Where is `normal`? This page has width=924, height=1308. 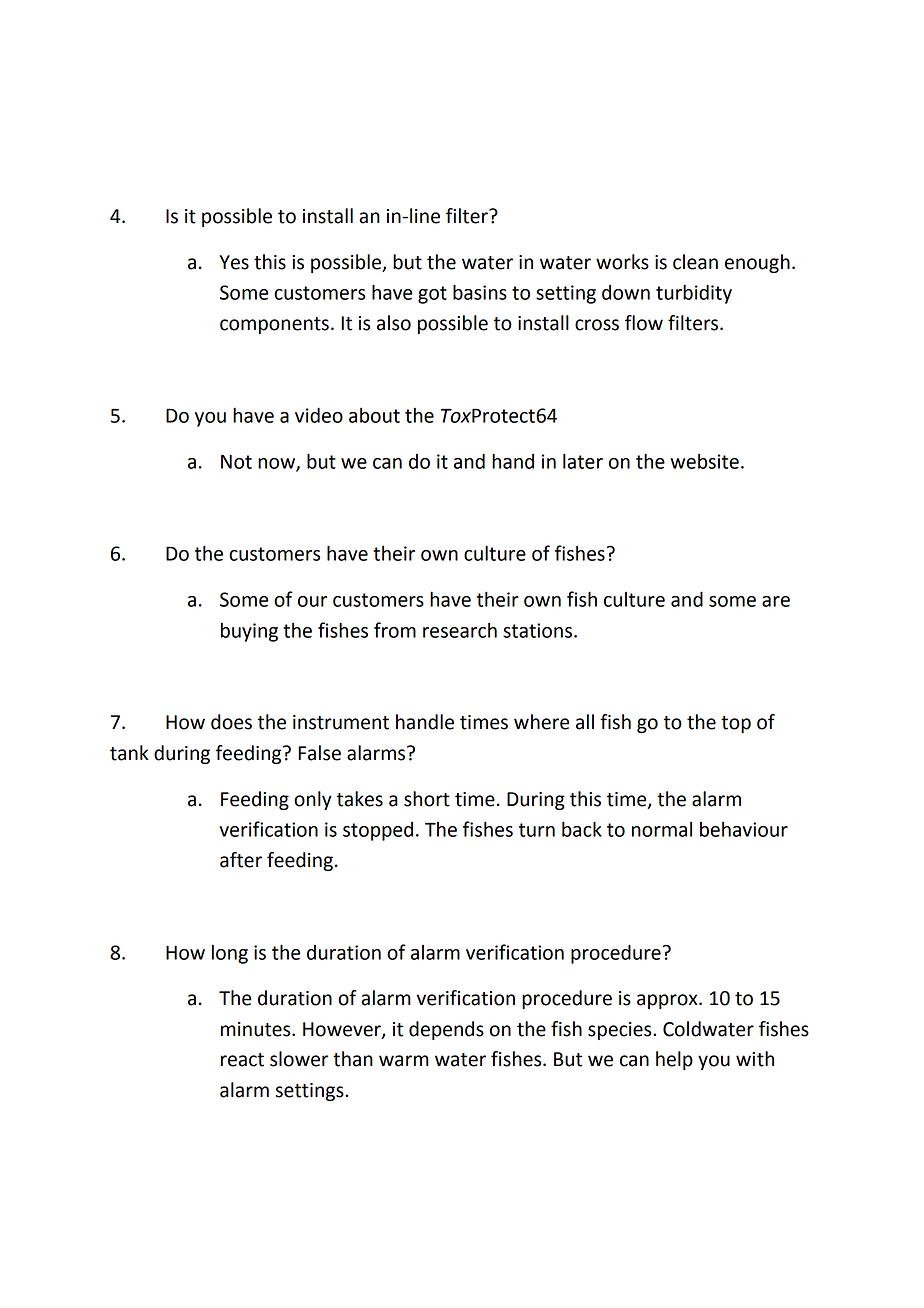 normal is located at coordinates (662, 829).
